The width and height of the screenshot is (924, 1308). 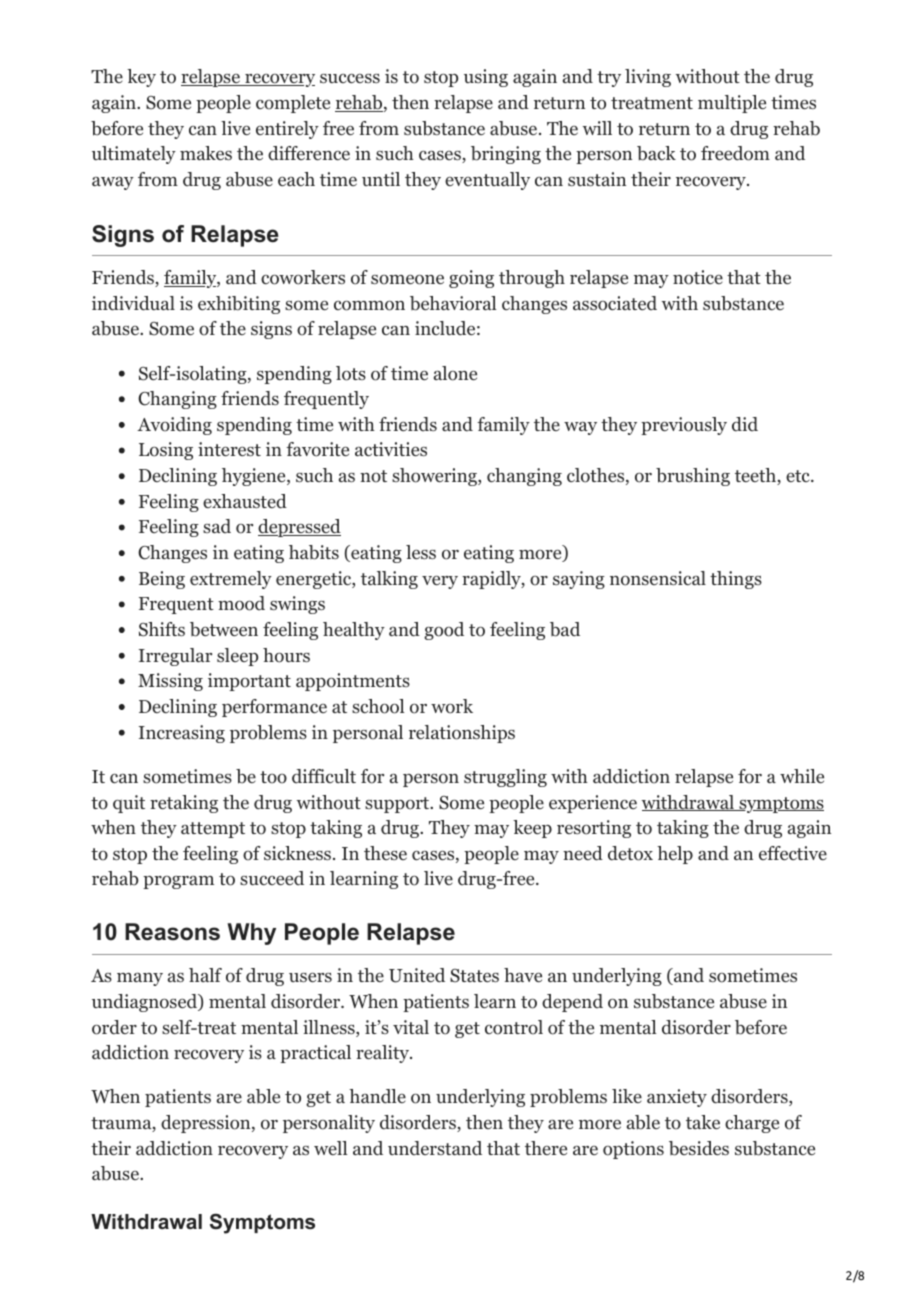 What do you see at coordinates (486, 78) in the screenshot?
I see `using` at bounding box center [486, 78].
